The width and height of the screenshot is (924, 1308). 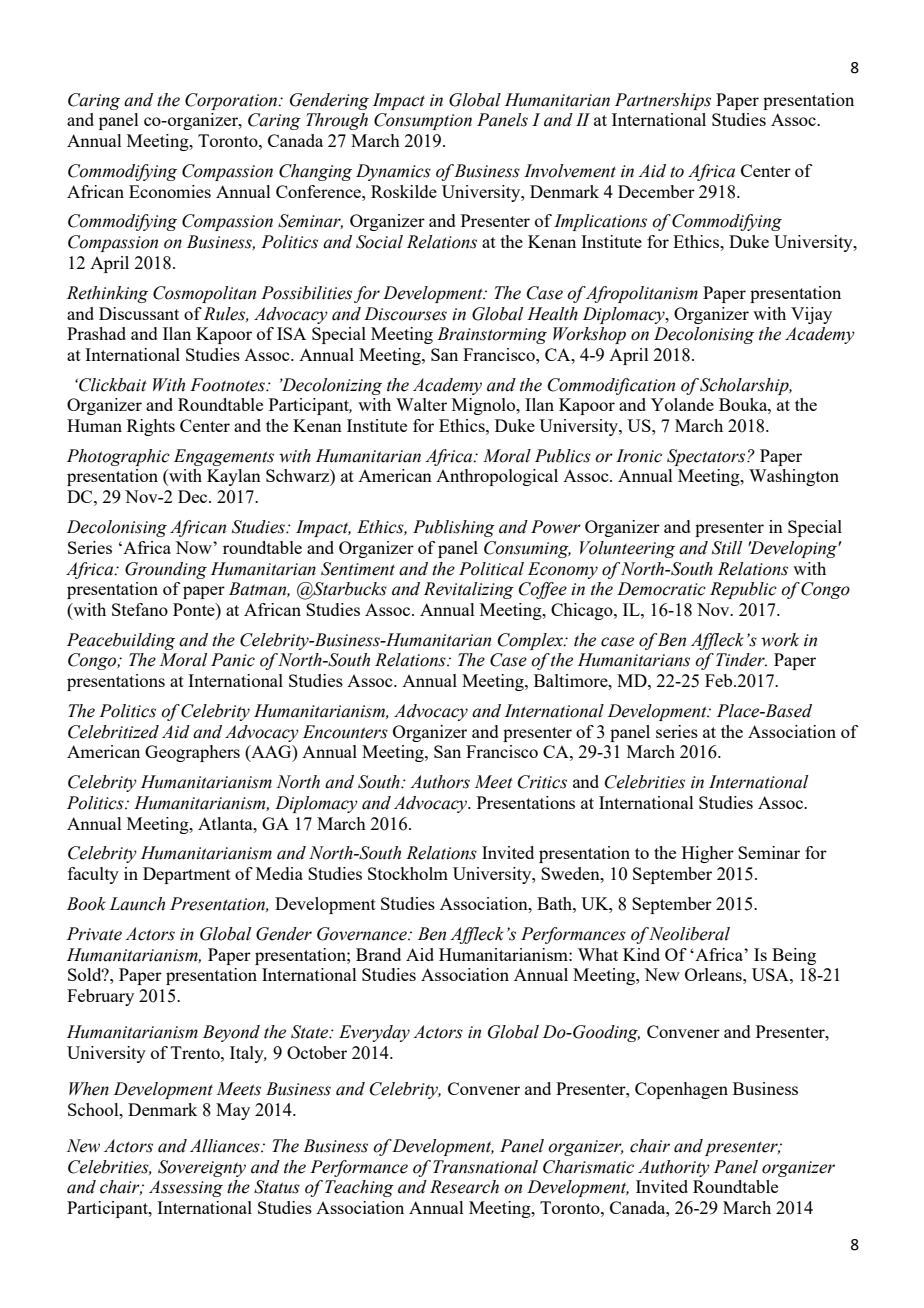 What do you see at coordinates (469, 590) in the screenshot?
I see `Revitalizing` at bounding box center [469, 590].
